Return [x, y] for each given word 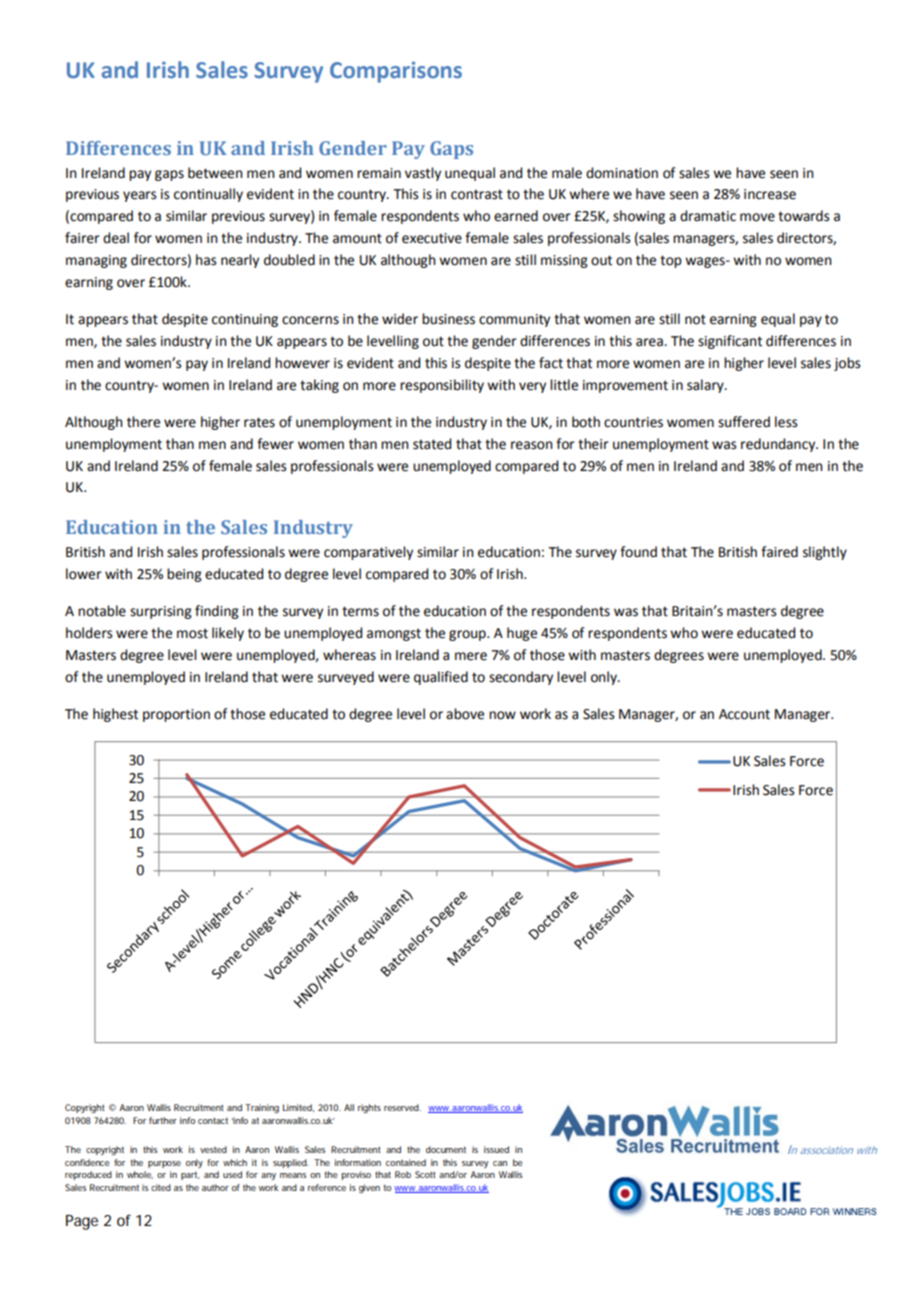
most [192, 633]
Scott [425, 1174]
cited [161, 1187]
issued [496, 1149]
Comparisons [396, 72]
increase [770, 194]
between [215, 173]
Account [744, 714]
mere [471, 656]
